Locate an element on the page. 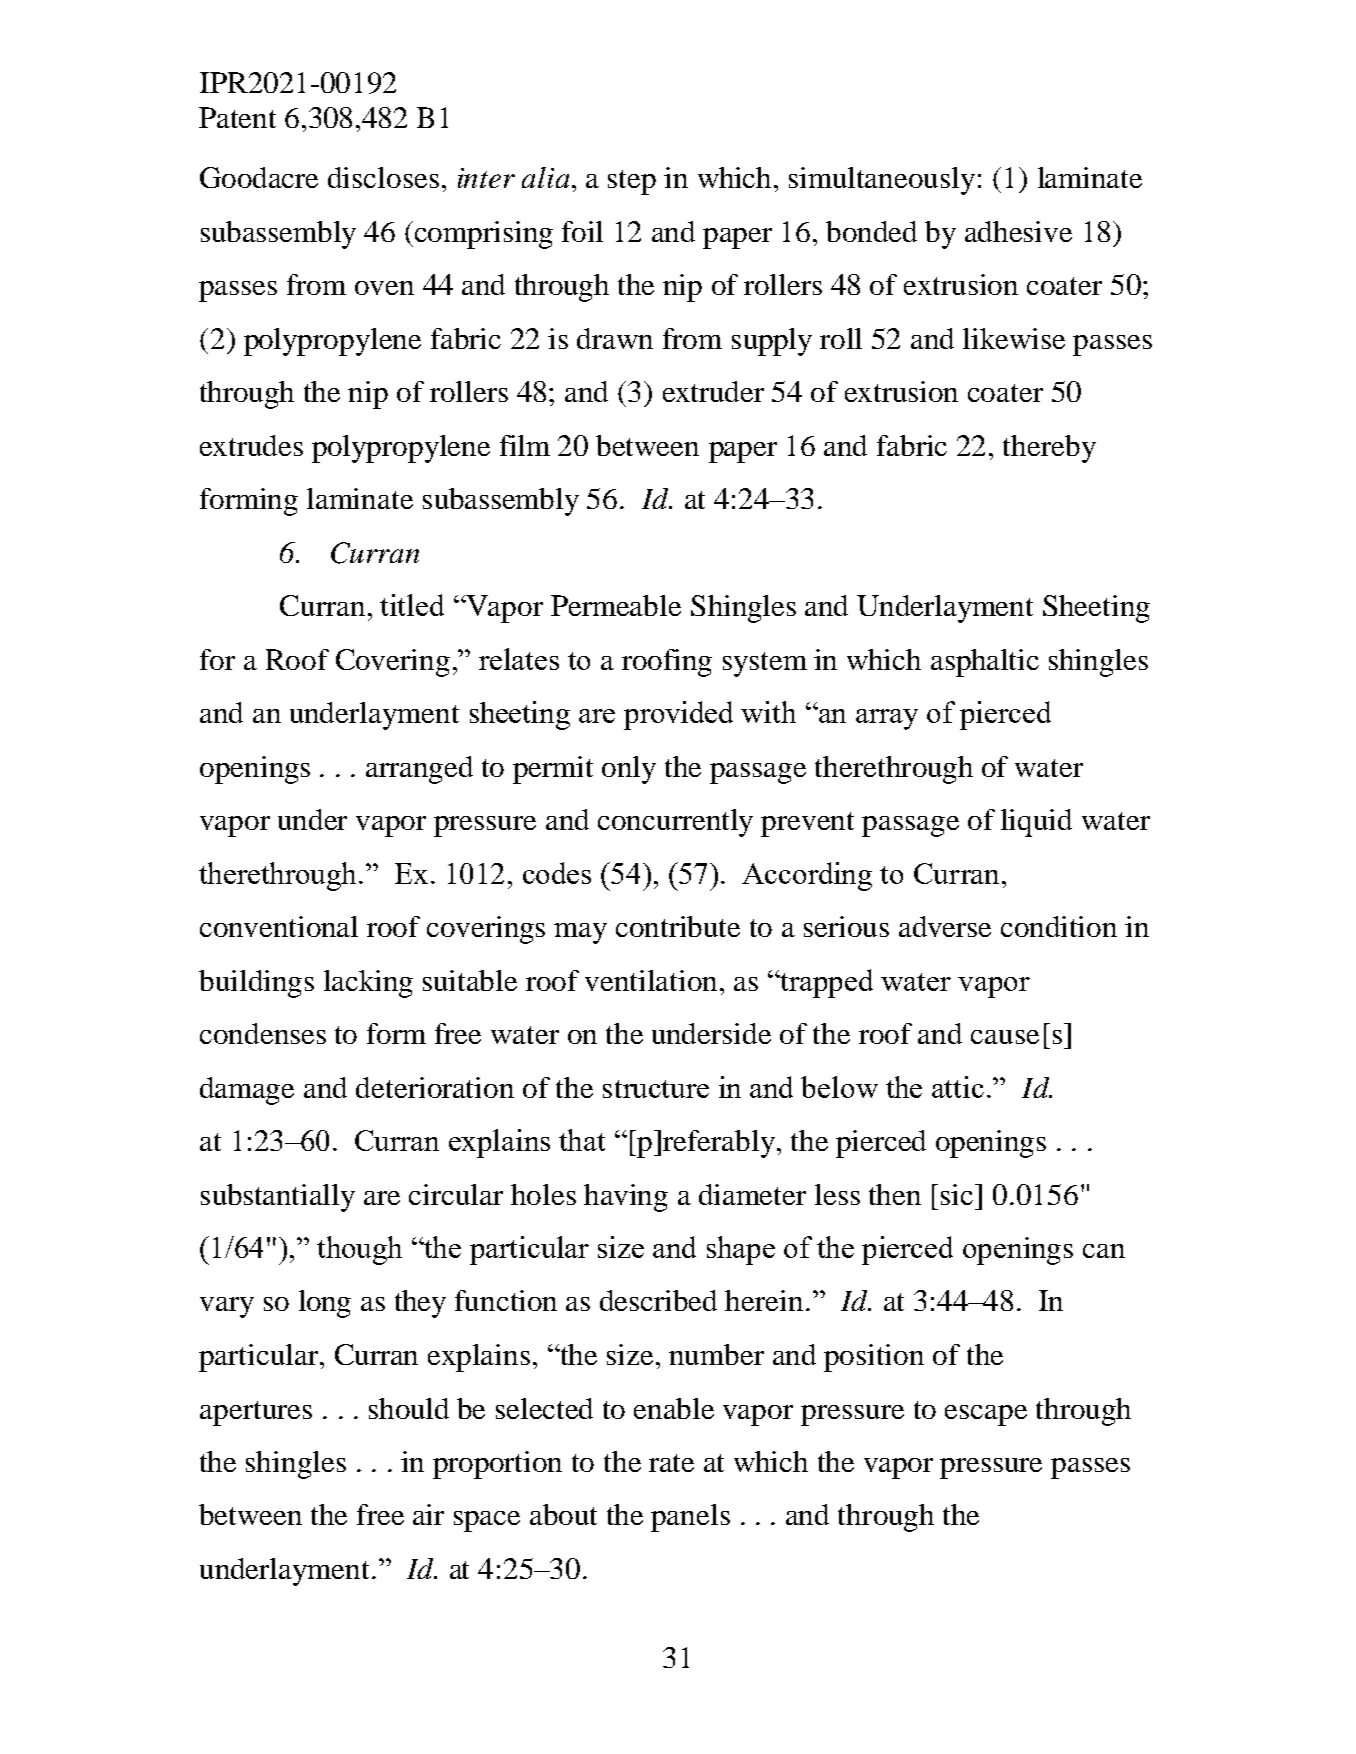  concurrently is located at coordinates (675, 823).
